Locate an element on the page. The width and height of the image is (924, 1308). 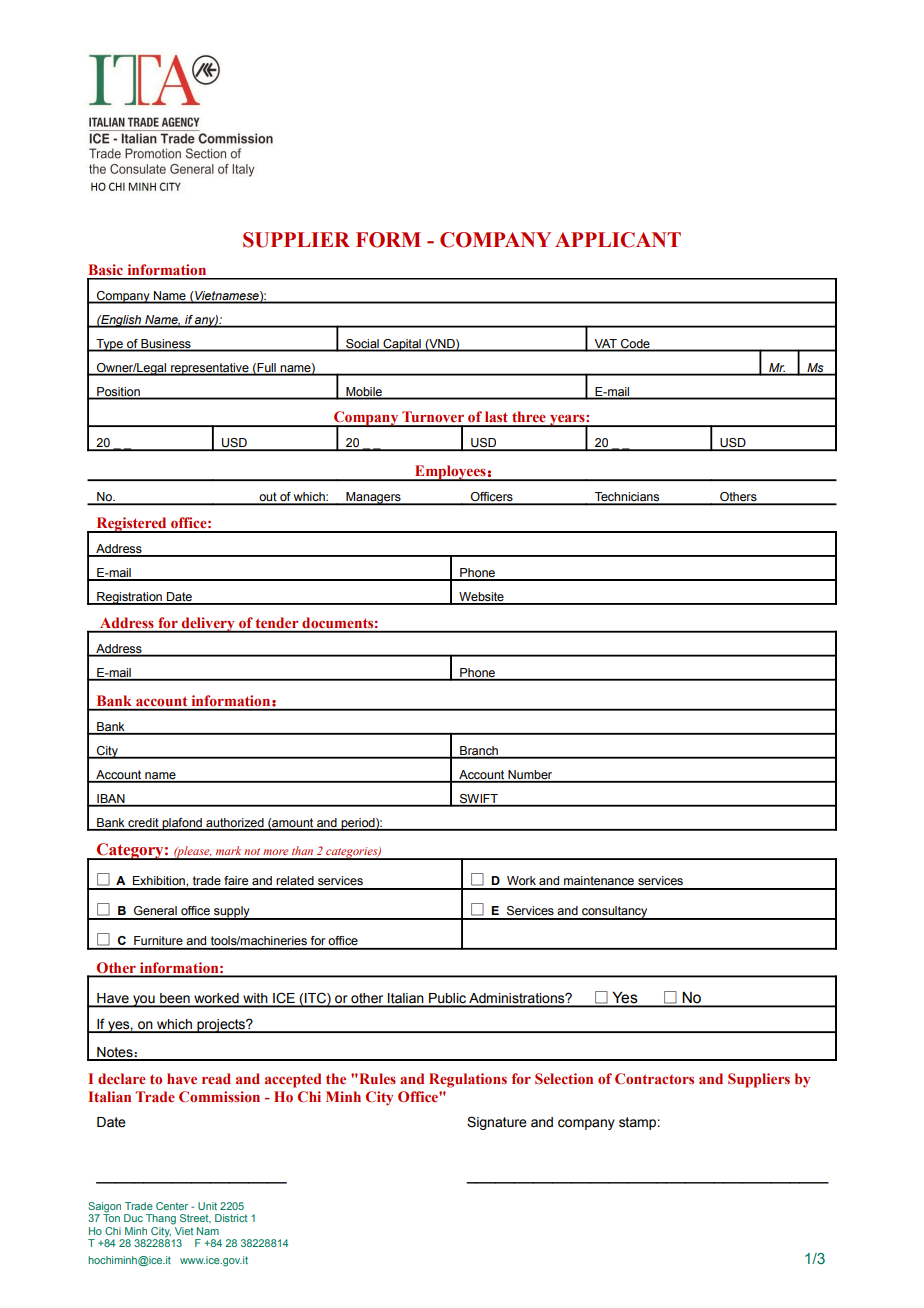
Technicians is located at coordinates (627, 498).
